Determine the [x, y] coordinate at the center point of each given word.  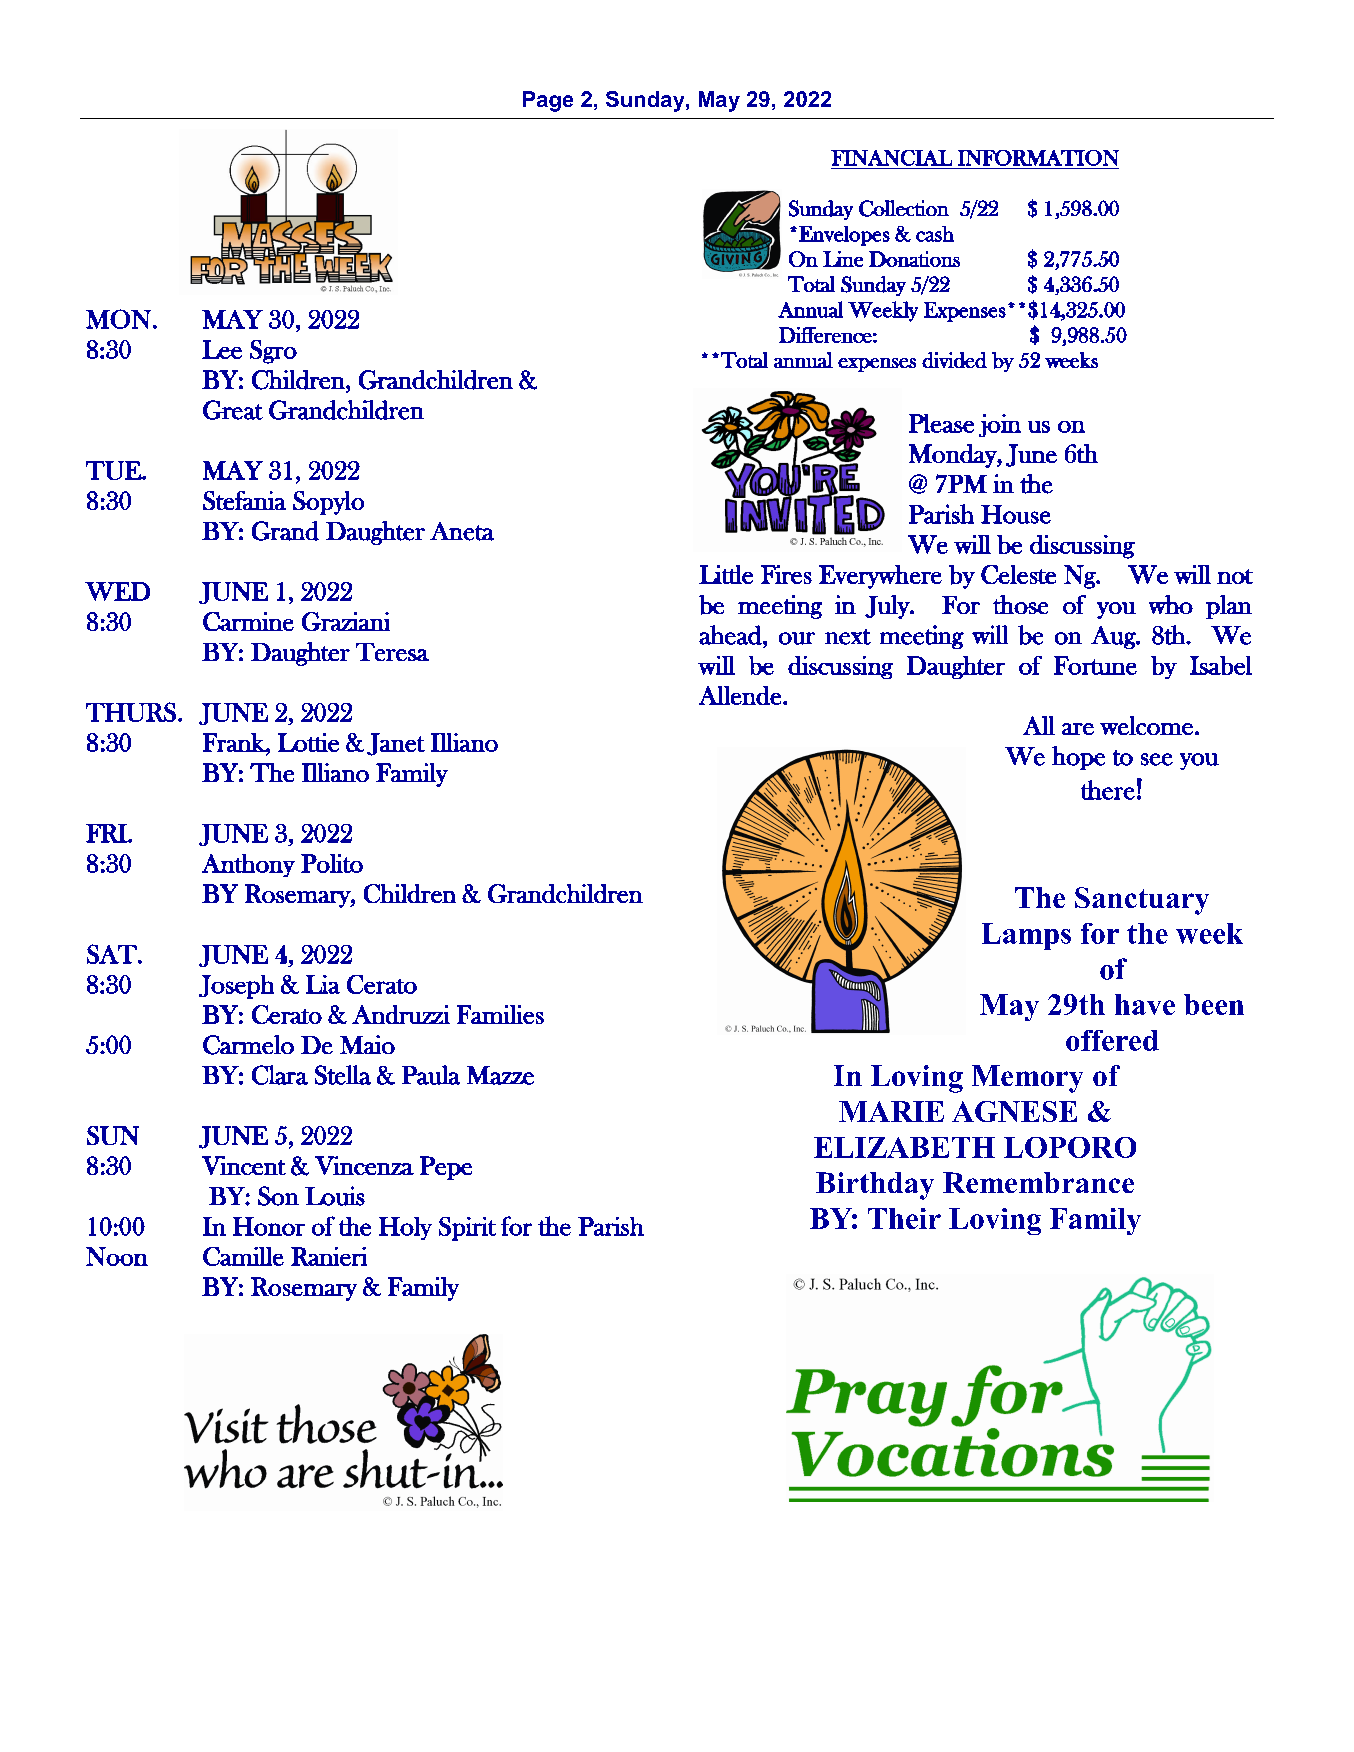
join [1000, 425]
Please [941, 423]
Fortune [1095, 665]
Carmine [248, 621]
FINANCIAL [891, 158]
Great [233, 410]
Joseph [236, 987]
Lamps [1026, 936]
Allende [741, 695]
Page [548, 101]
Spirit [467, 1229]
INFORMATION [1038, 158]
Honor [269, 1226]
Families [500, 1014]
